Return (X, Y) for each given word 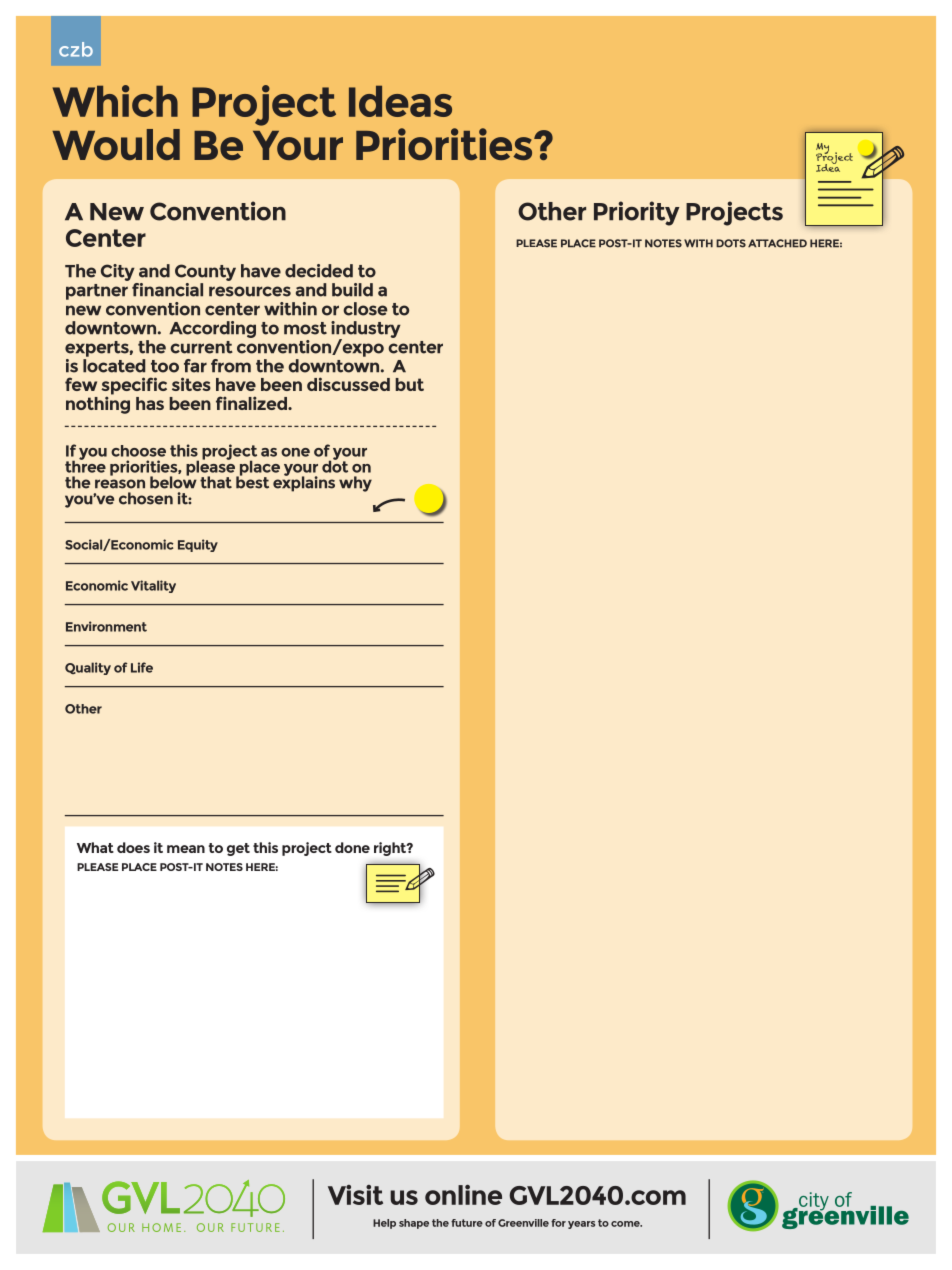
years (581, 1225)
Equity (198, 545)
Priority (637, 213)
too (165, 366)
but (409, 384)
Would (116, 144)
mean (186, 849)
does (133, 847)
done (352, 847)
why (355, 484)
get (238, 849)
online (463, 1195)
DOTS (731, 243)
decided (319, 271)
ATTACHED (777, 243)
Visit (355, 1195)
